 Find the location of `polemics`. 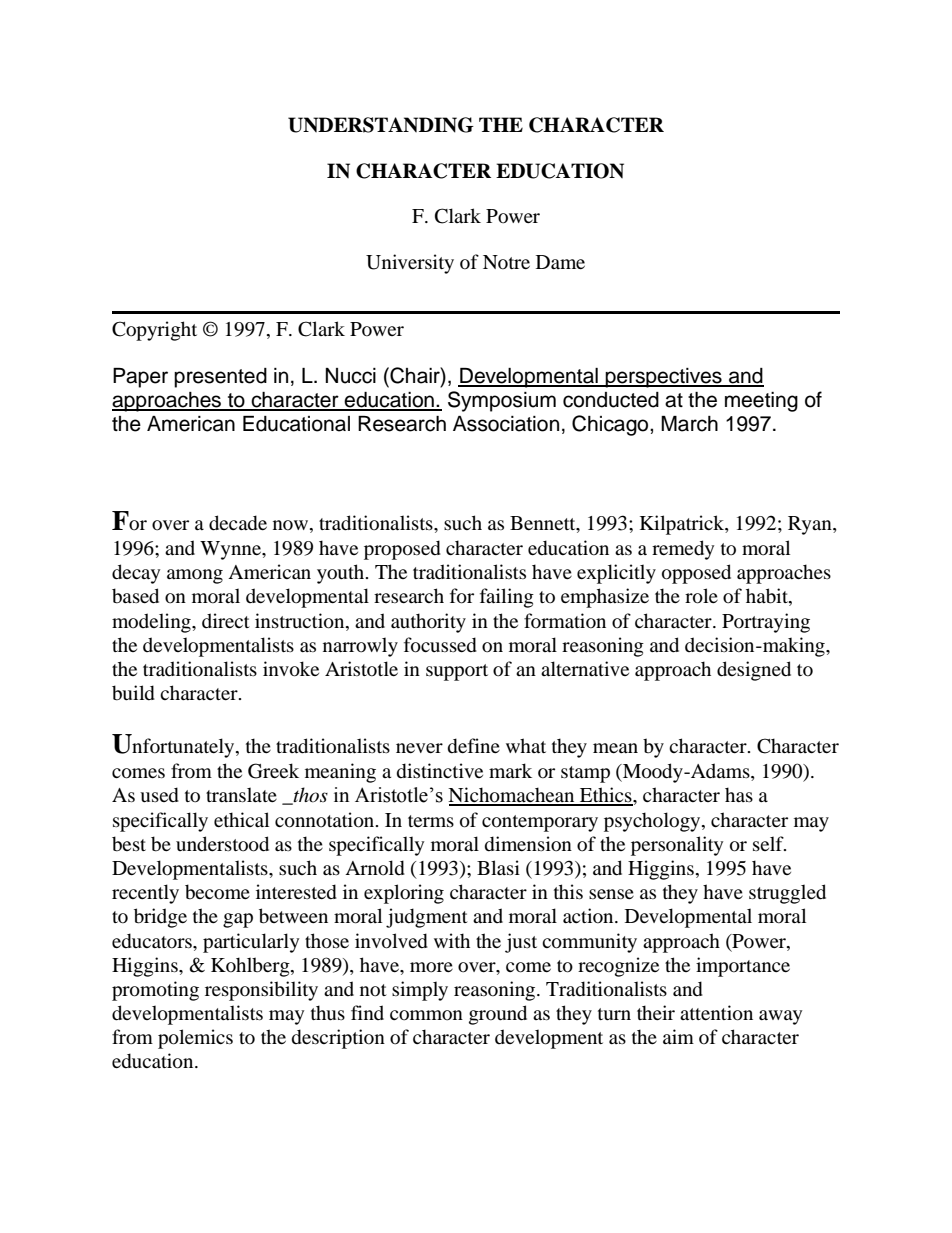

polemics is located at coordinates (195, 1039).
